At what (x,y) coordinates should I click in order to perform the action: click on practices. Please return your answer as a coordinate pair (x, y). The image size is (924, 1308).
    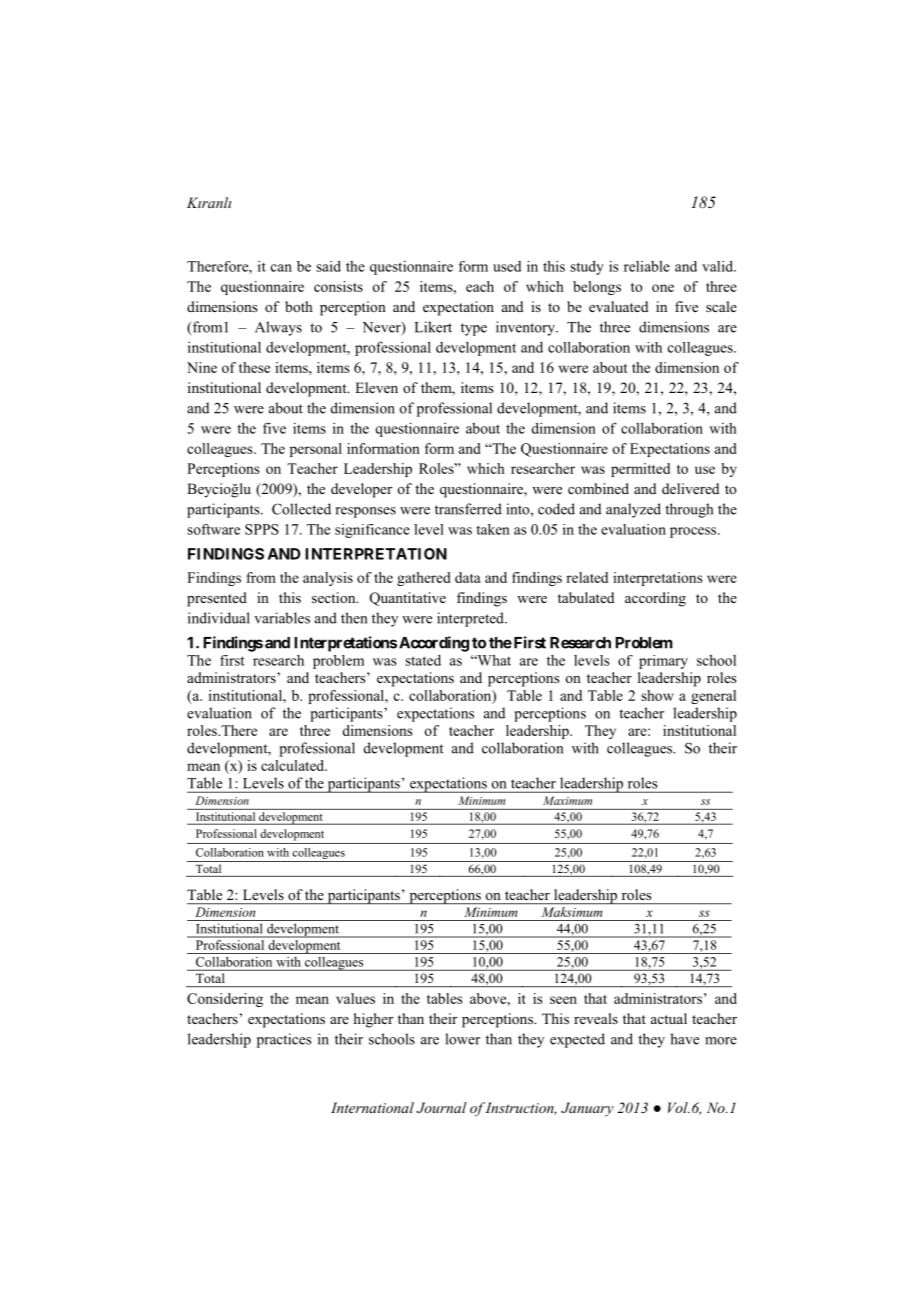
    Looking at the image, I should click on (284, 1040).
